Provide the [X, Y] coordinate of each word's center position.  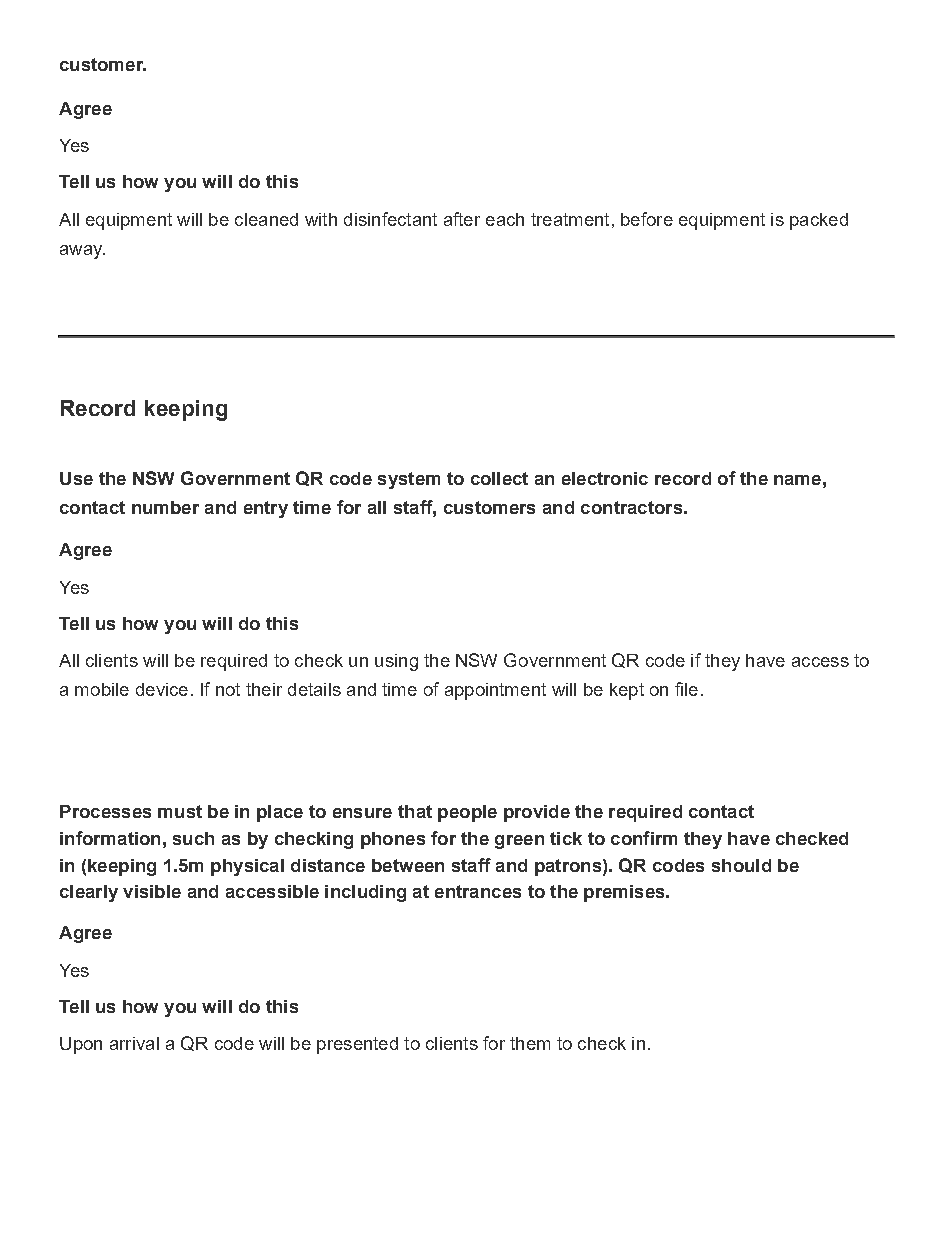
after [462, 219]
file [686, 689]
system [409, 480]
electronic [605, 478]
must [180, 811]
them [530, 1043]
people [467, 813]
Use [76, 478]
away [82, 252]
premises [625, 893]
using [396, 662]
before [647, 219]
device [162, 689]
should [741, 865]
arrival [134, 1043]
